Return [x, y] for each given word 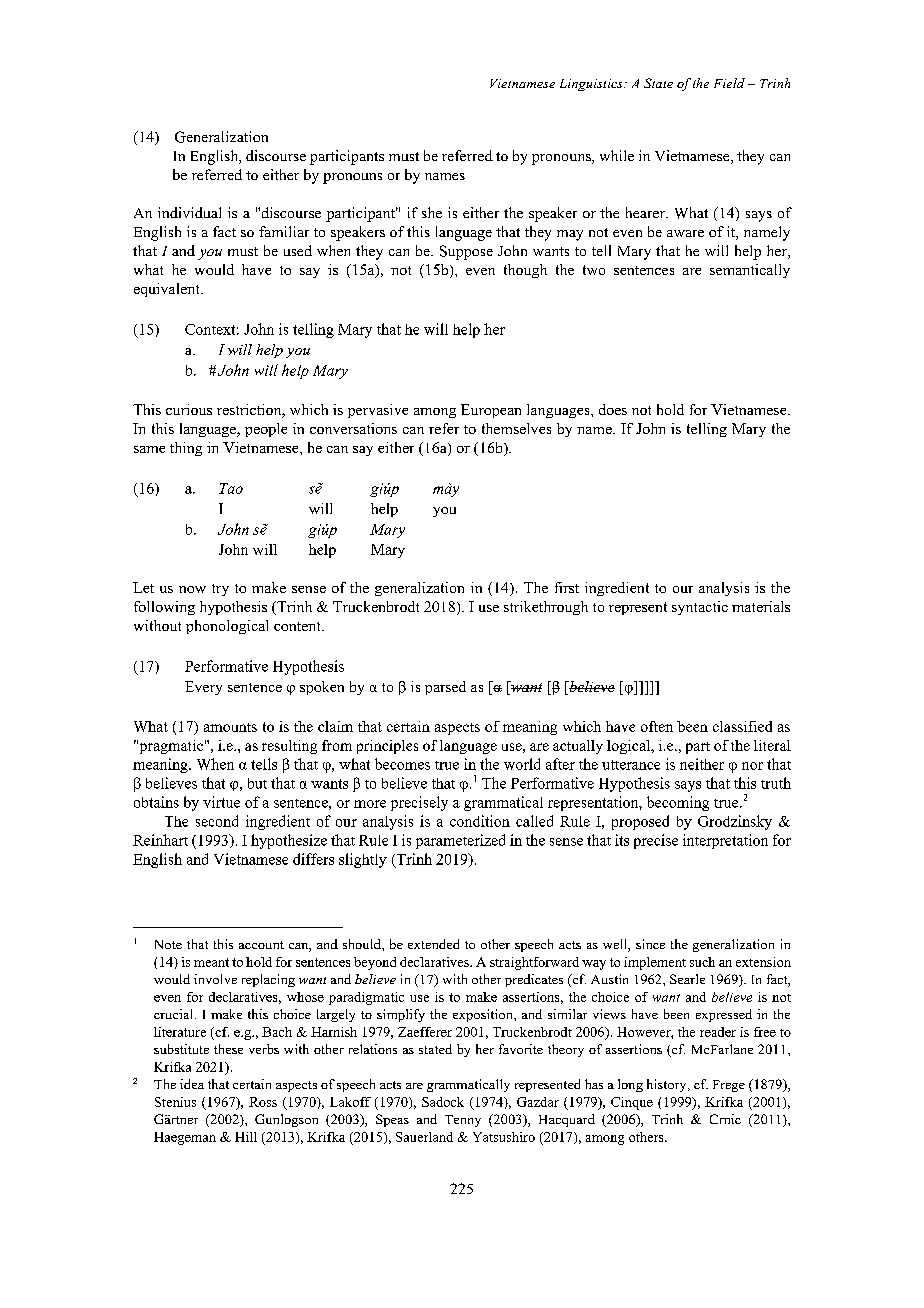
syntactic [700, 608]
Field [729, 83]
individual [189, 212]
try [220, 590]
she [432, 212]
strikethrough [546, 608]
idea [192, 1084]
